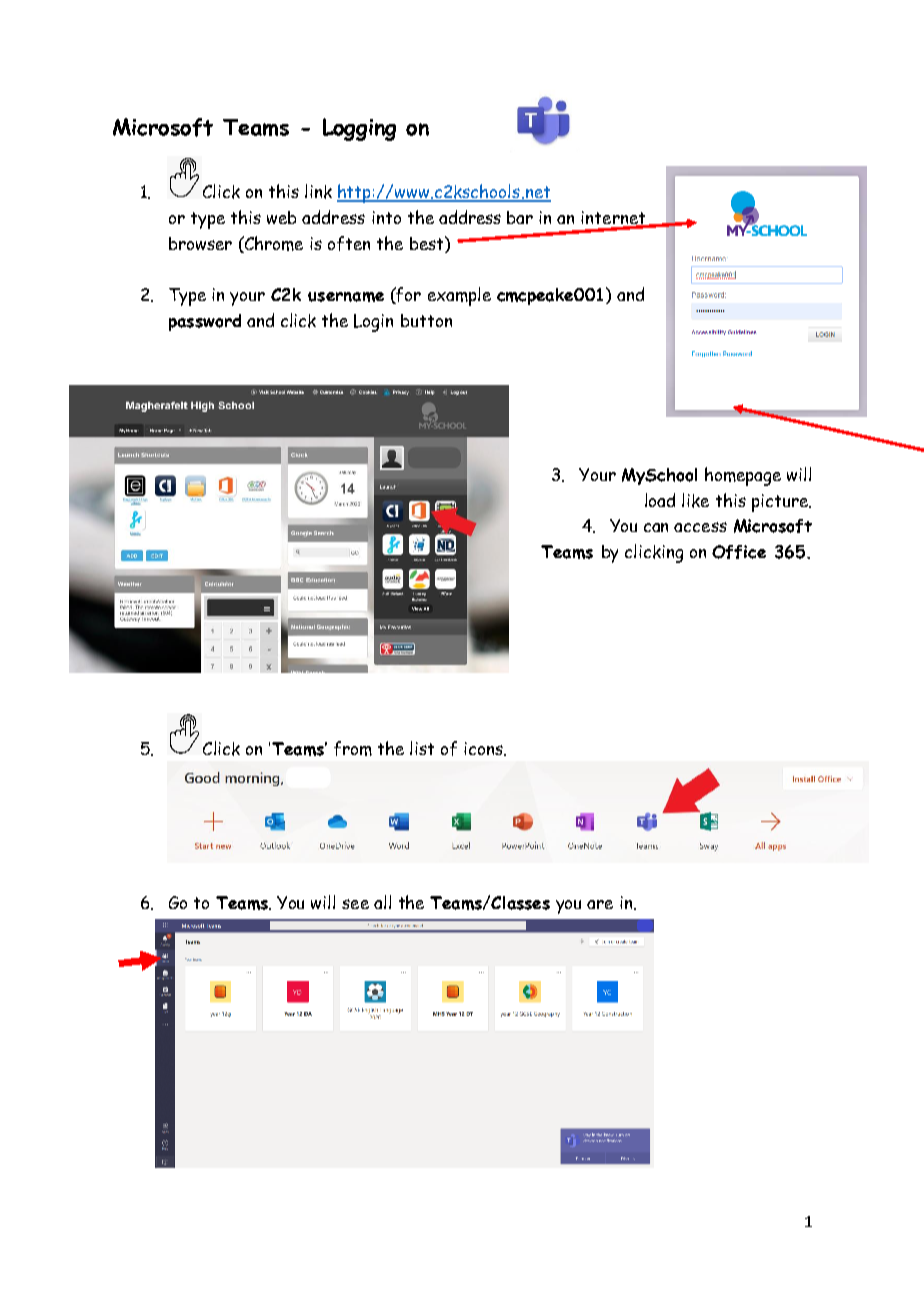  What do you see at coordinates (459, 296) in the page?
I see `example` at bounding box center [459, 296].
